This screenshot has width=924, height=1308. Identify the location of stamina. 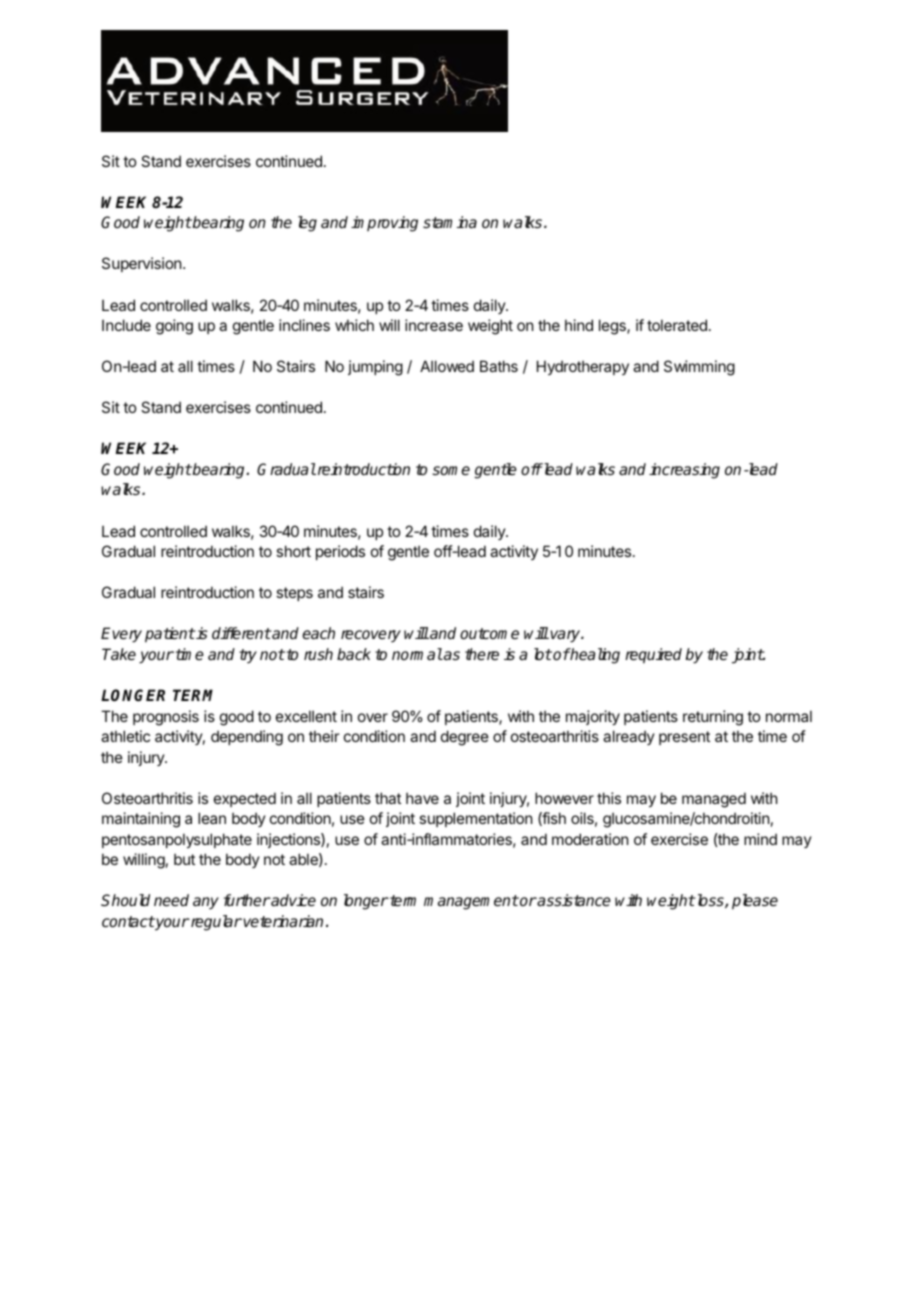
(450, 222).
